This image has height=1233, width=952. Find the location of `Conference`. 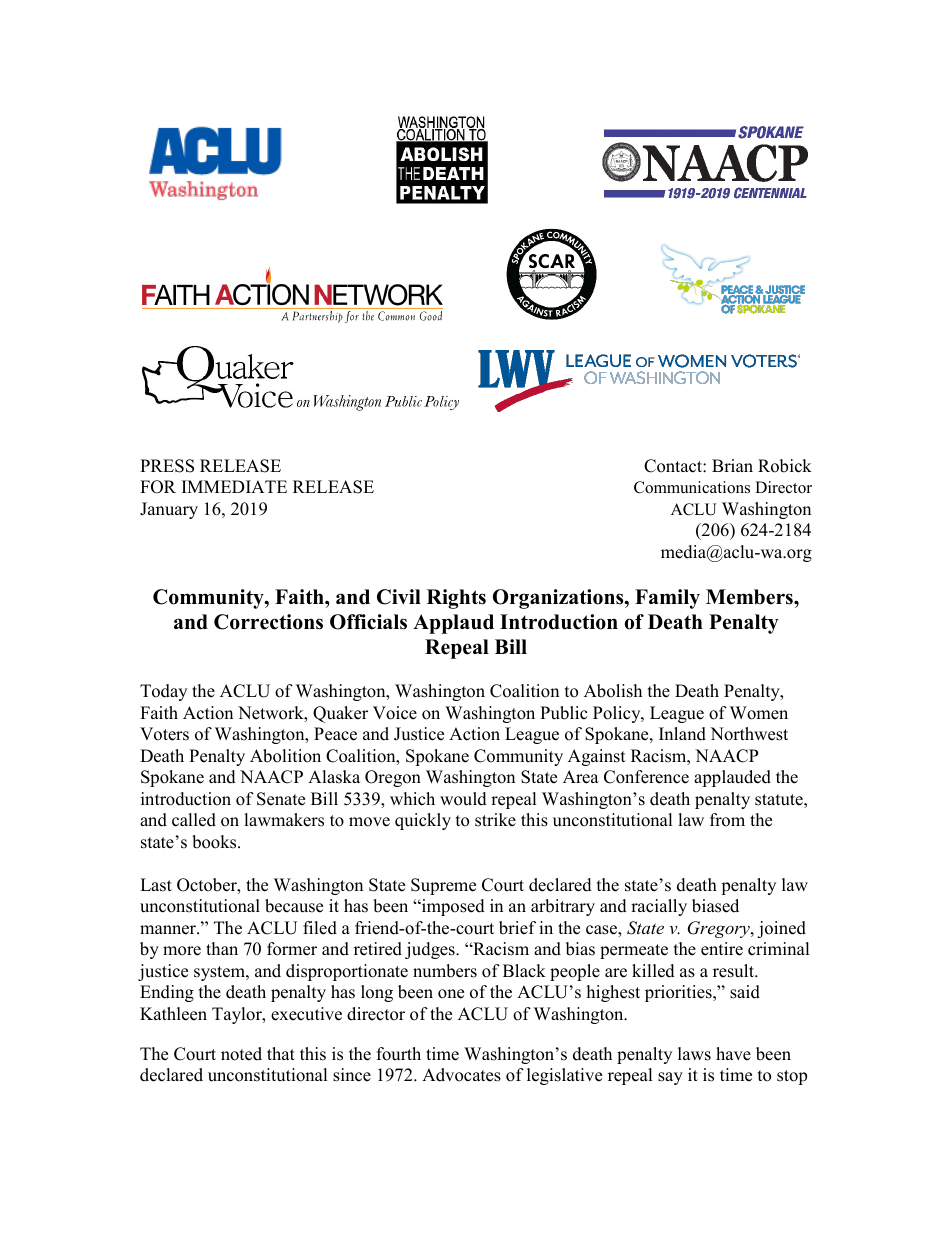

Conference is located at coordinates (646, 777).
